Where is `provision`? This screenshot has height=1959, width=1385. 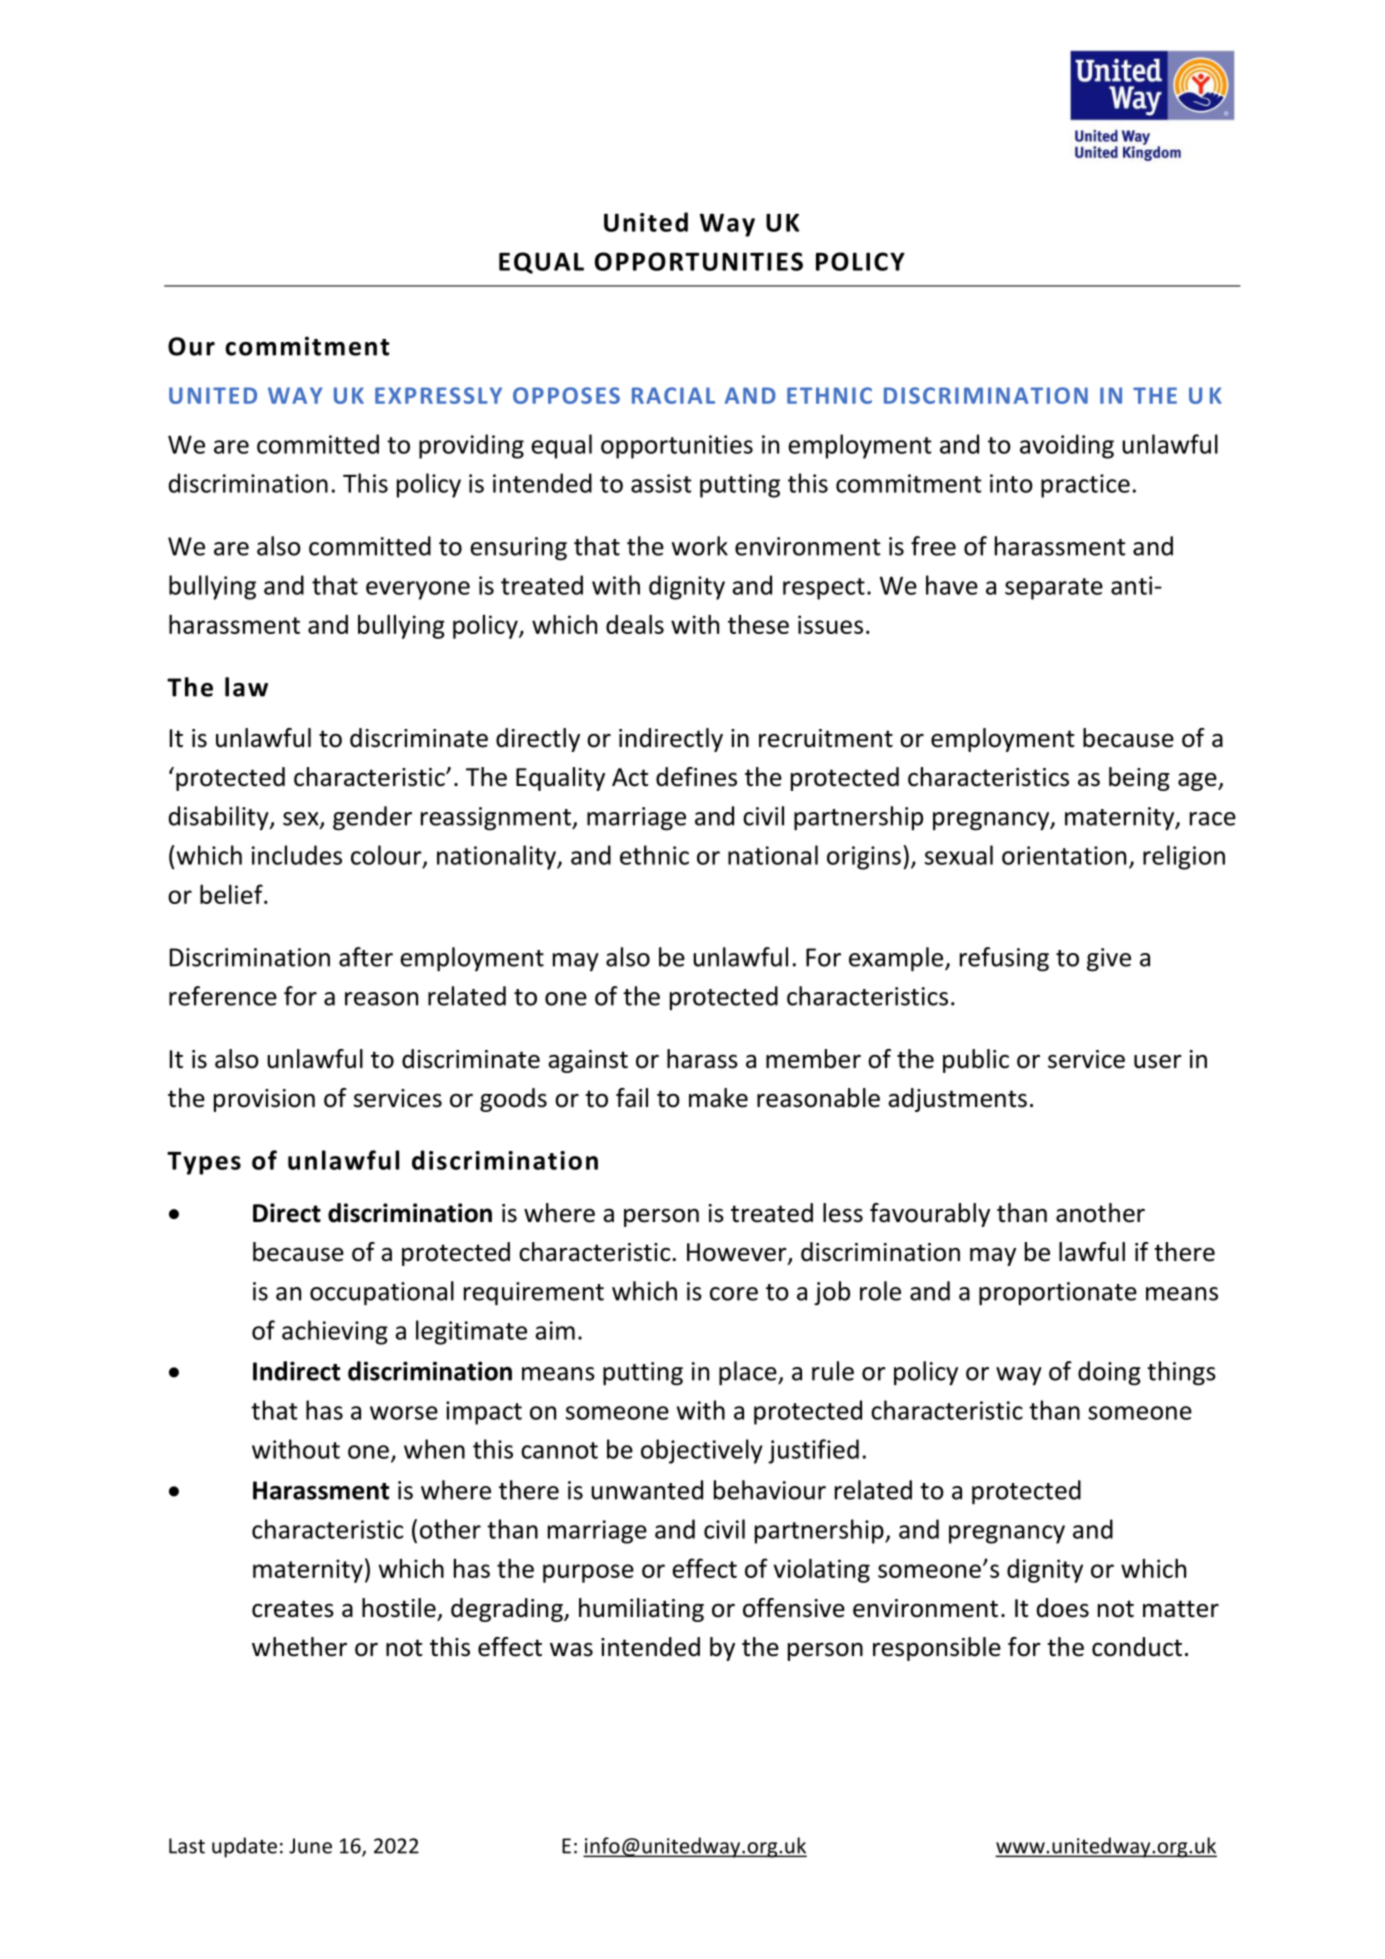 provision is located at coordinates (264, 1100).
